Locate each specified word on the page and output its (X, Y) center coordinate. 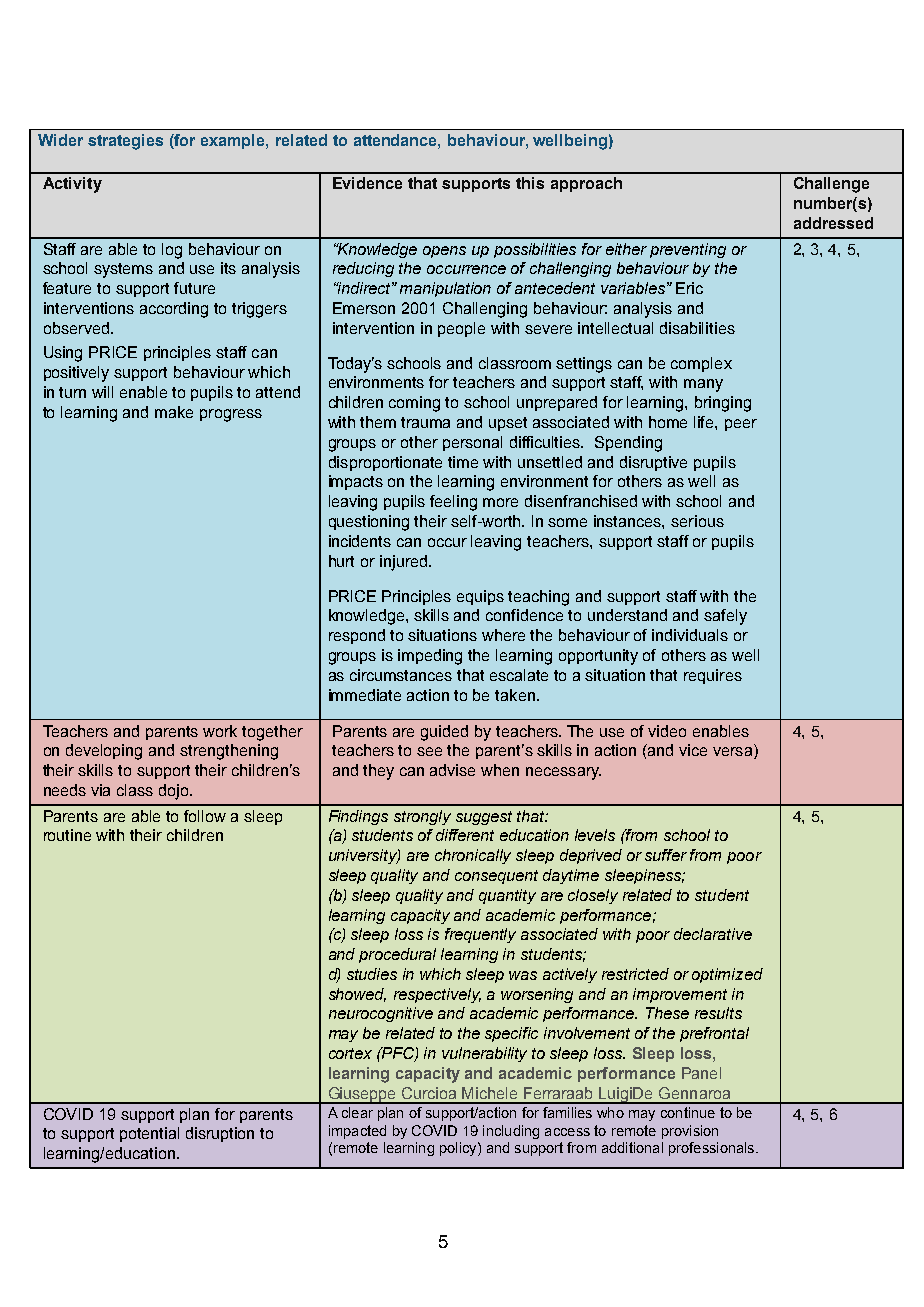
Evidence (367, 183)
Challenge (831, 185)
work (220, 731)
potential (149, 1134)
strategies (125, 142)
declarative (713, 934)
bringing (723, 404)
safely (725, 617)
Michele (489, 1093)
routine (67, 835)
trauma (425, 422)
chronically (473, 856)
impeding (430, 657)
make (174, 412)
